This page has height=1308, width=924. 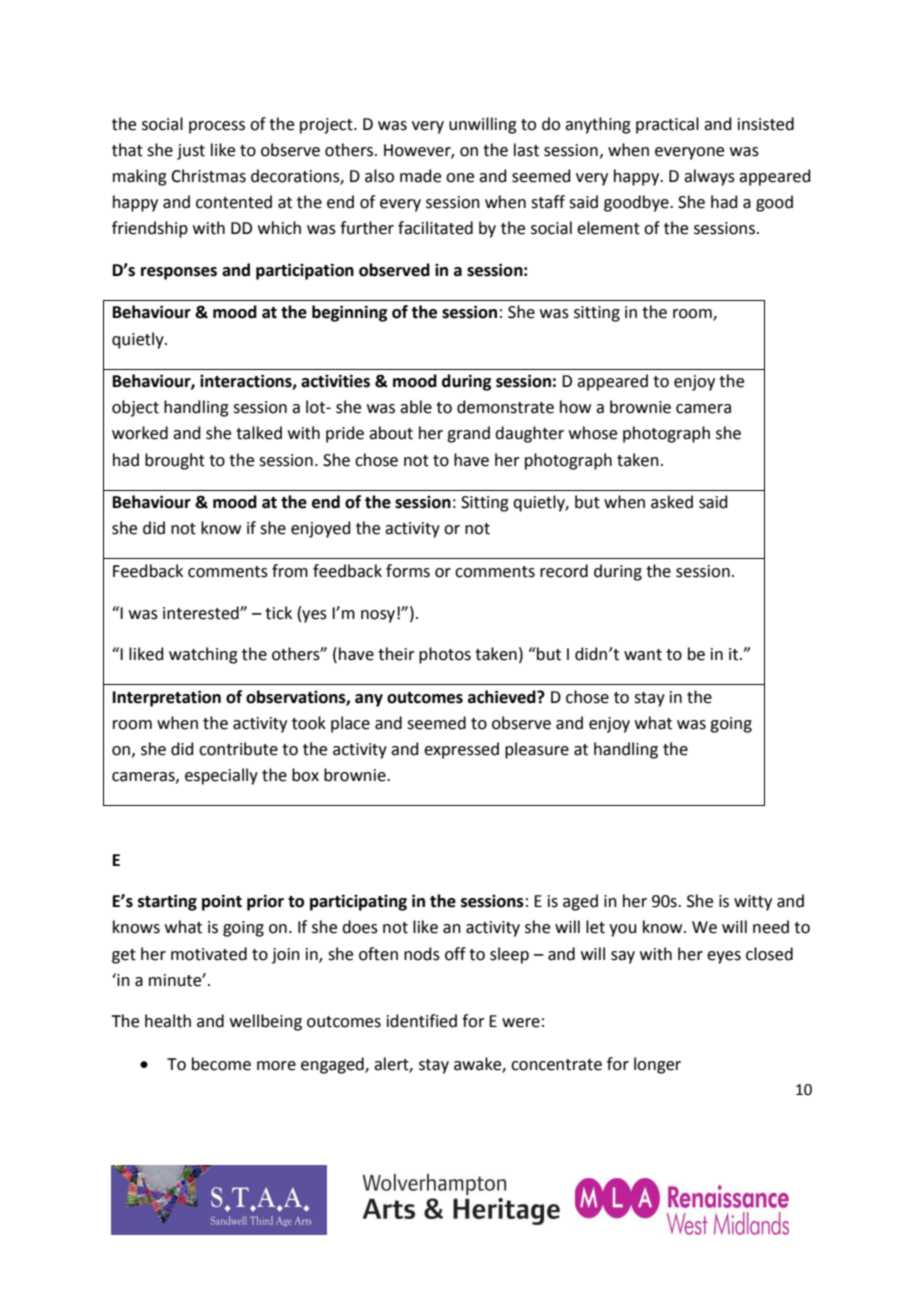 What do you see at coordinates (643, 655) in the page?
I see `want` at bounding box center [643, 655].
